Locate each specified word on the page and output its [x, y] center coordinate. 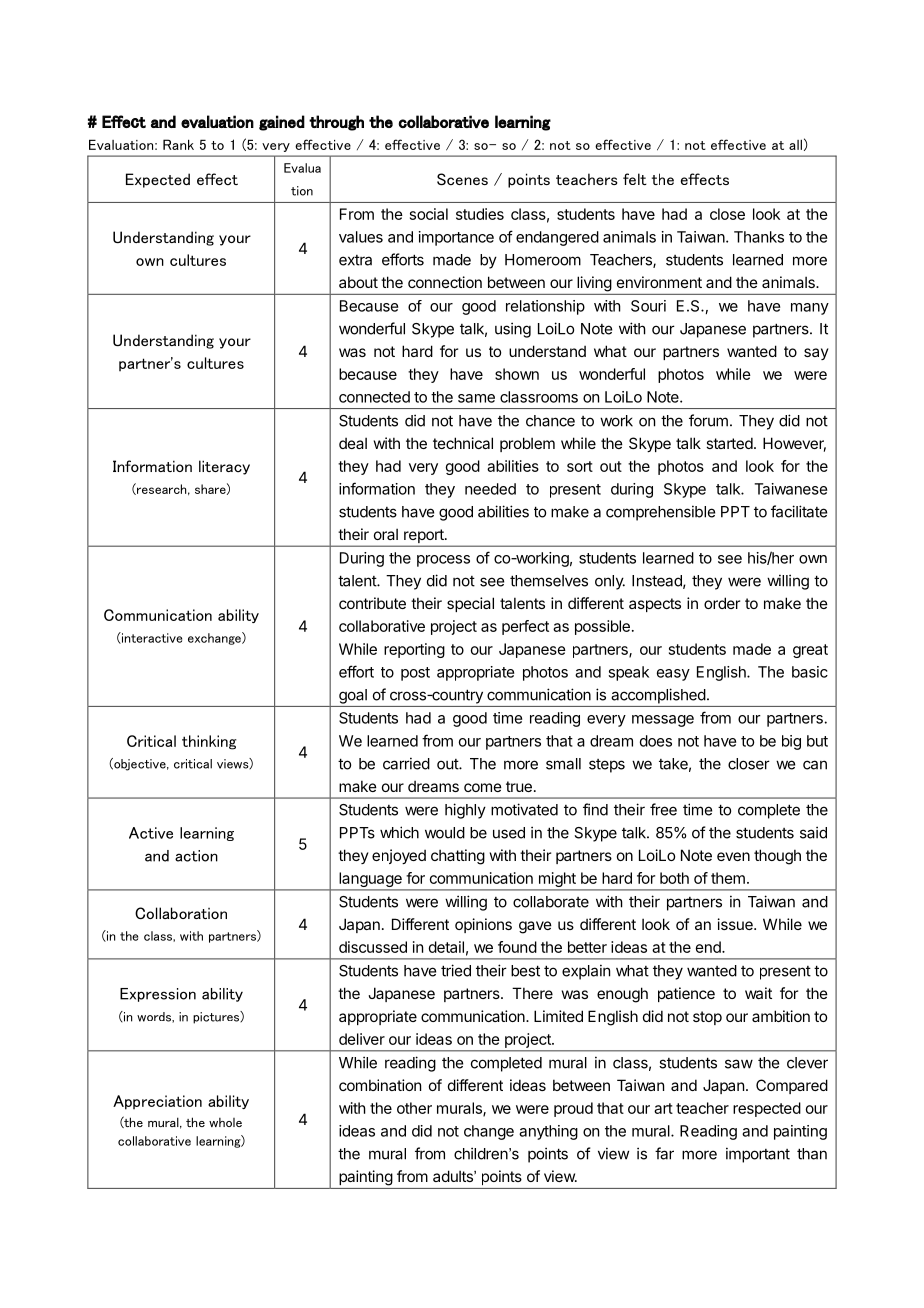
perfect [525, 627]
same [476, 398]
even [733, 856]
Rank [178, 144]
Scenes [462, 179]
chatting [458, 857]
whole [225, 1122]
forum [708, 420]
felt [635, 179]
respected [767, 1109]
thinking [209, 742]
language [370, 881]
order [722, 603]
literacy [224, 467]
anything [548, 1132]
